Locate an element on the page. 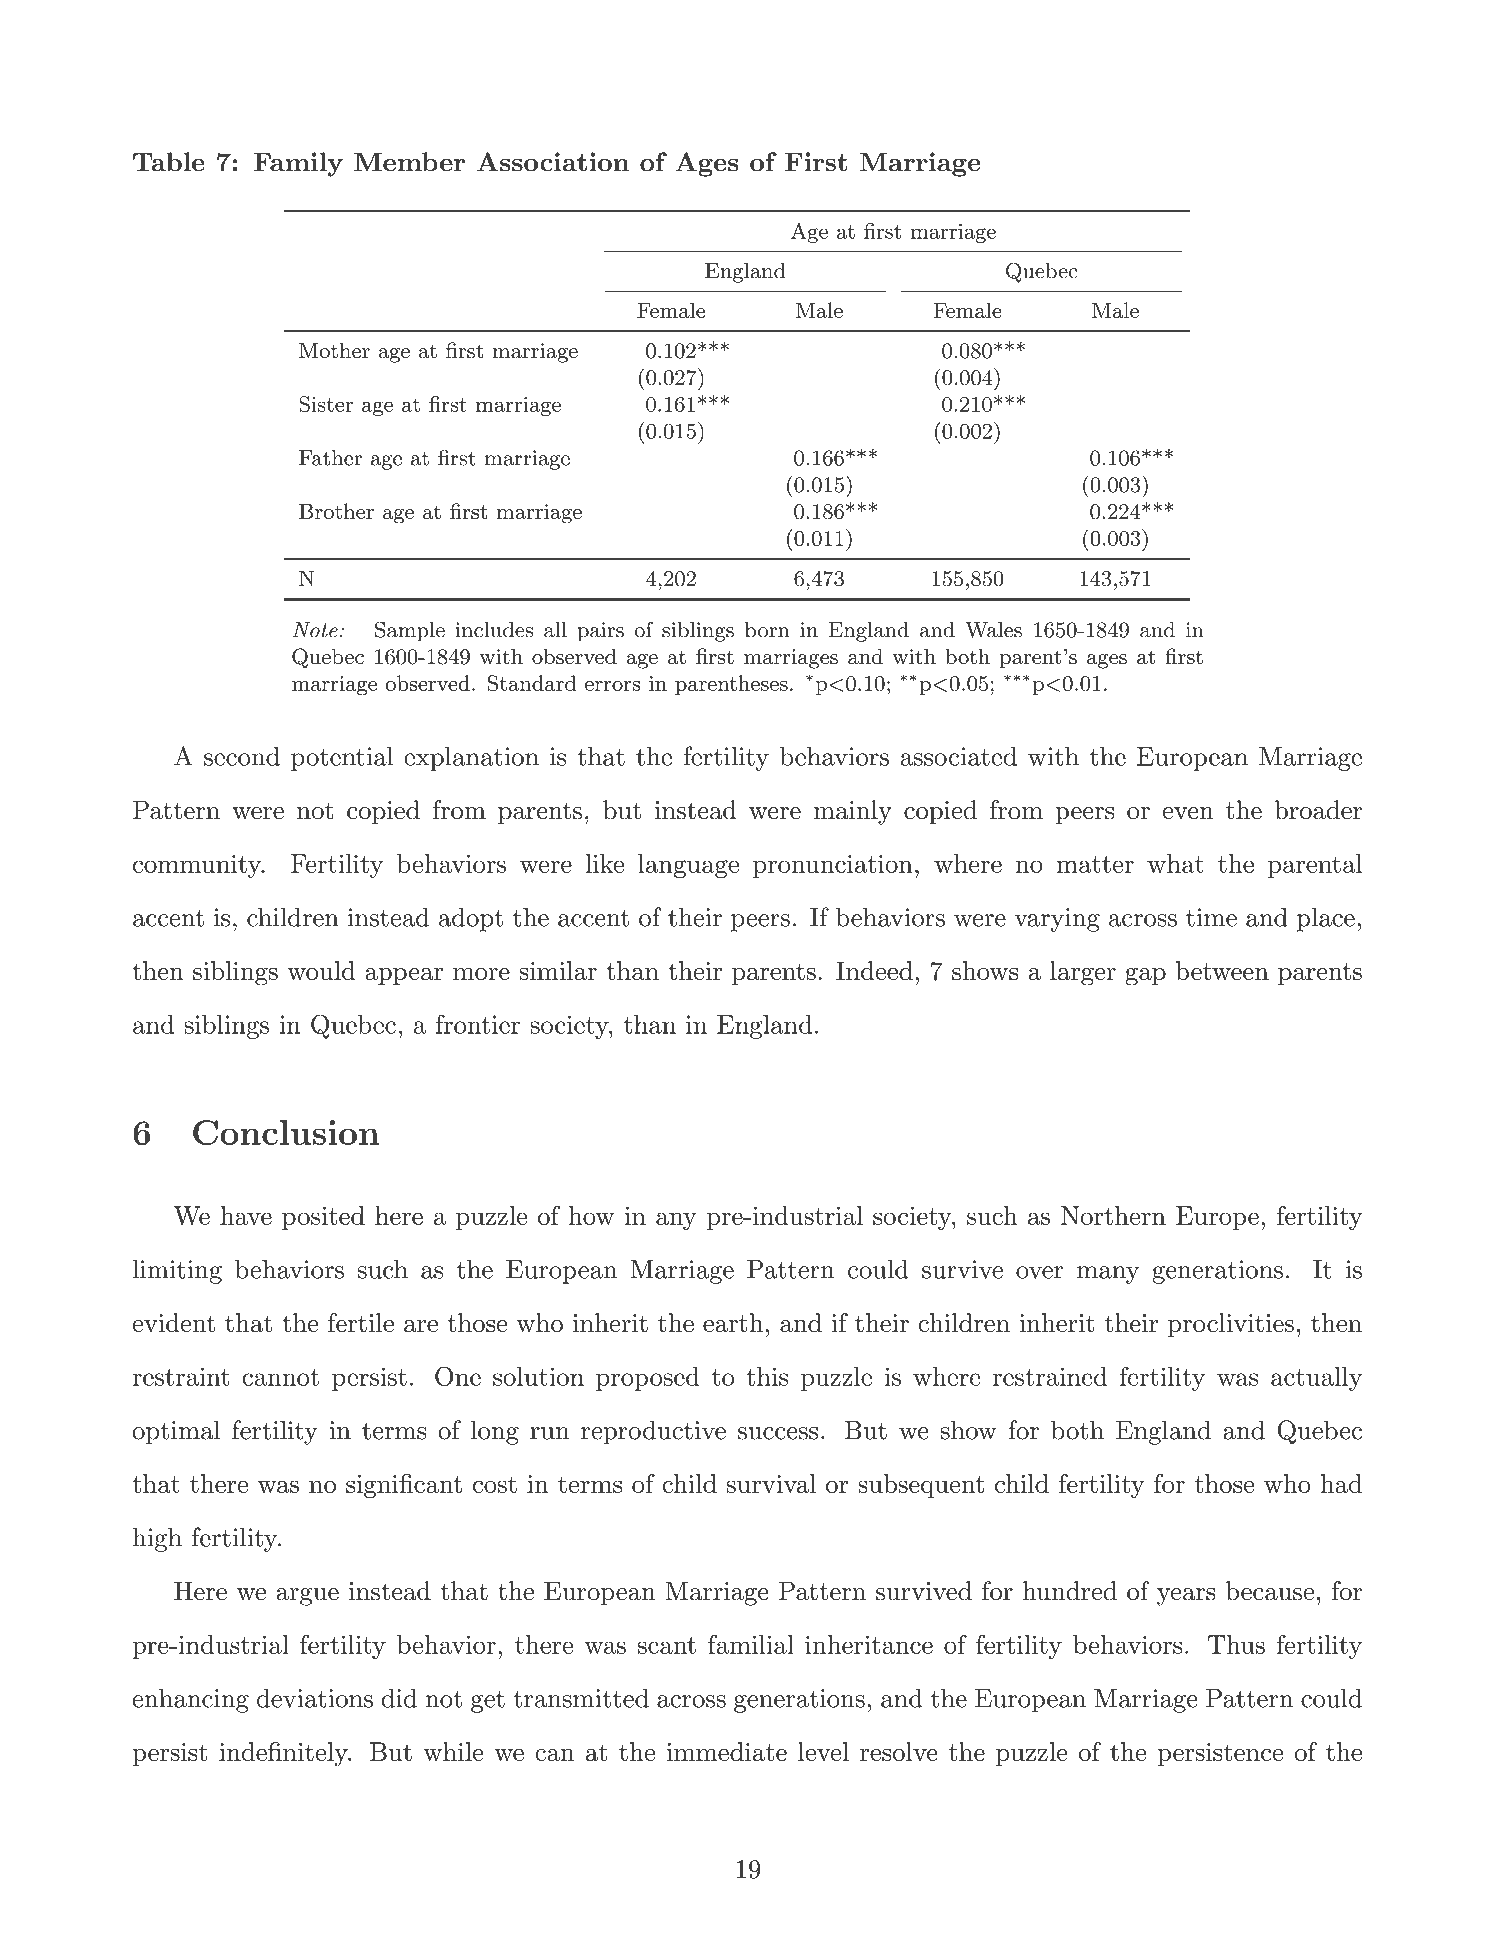  Thus is located at coordinates (1236, 1644).
